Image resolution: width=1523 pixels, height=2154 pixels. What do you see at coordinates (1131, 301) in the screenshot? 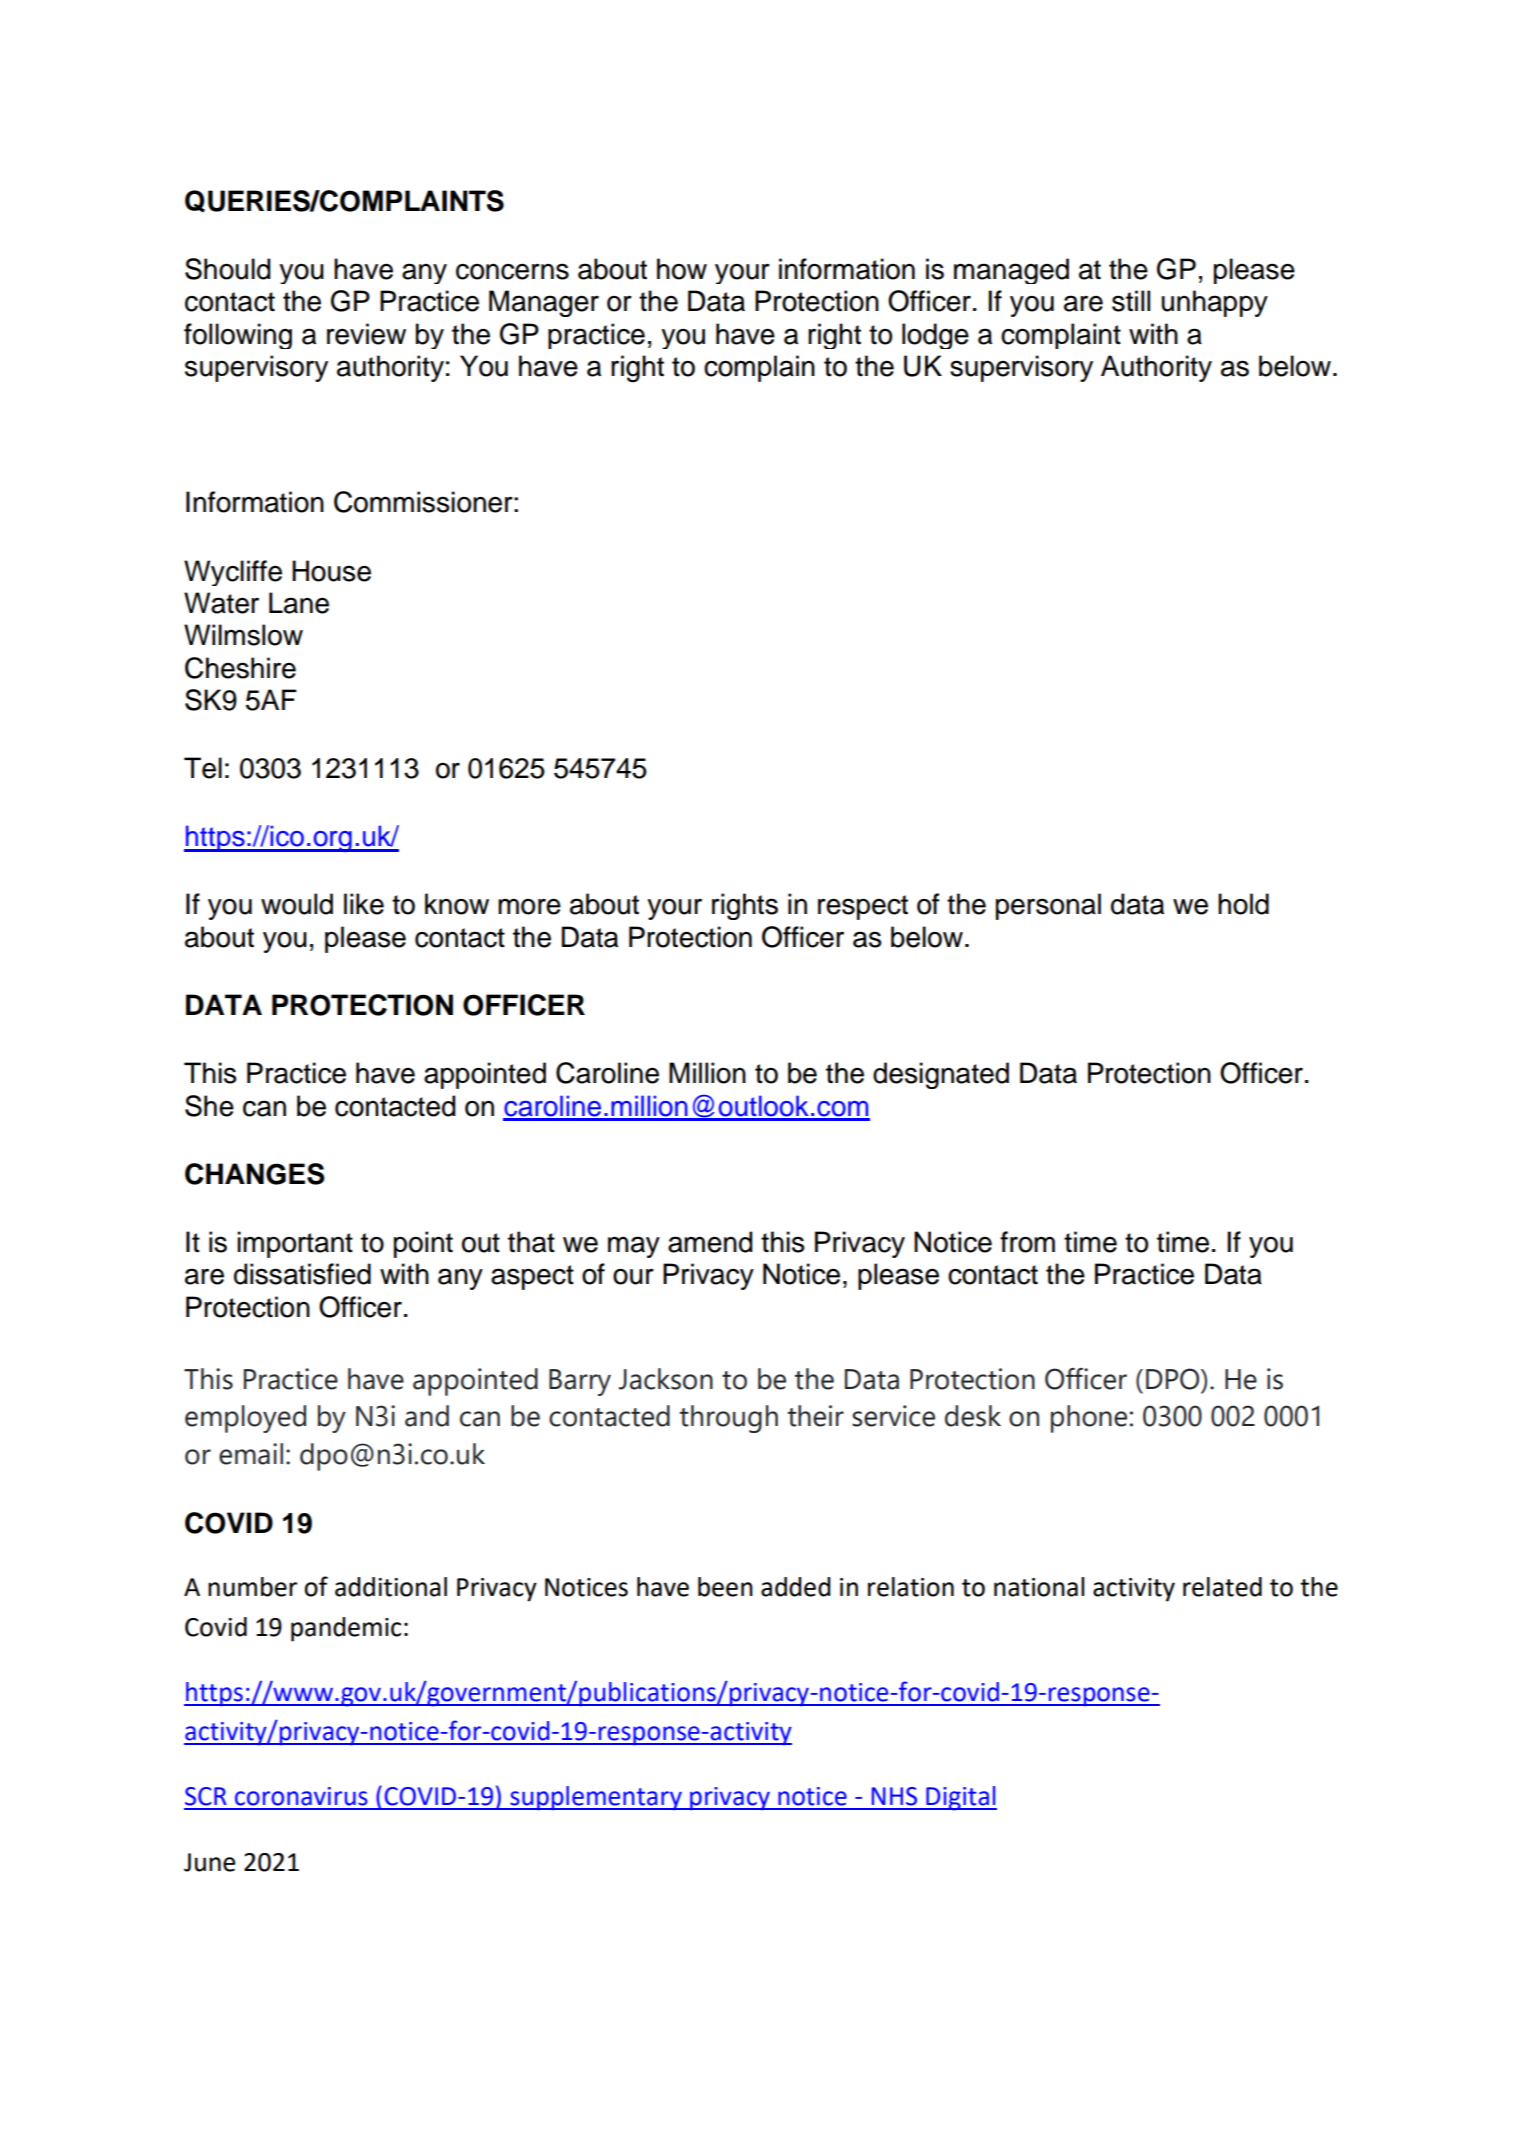
I see `still` at bounding box center [1131, 301].
